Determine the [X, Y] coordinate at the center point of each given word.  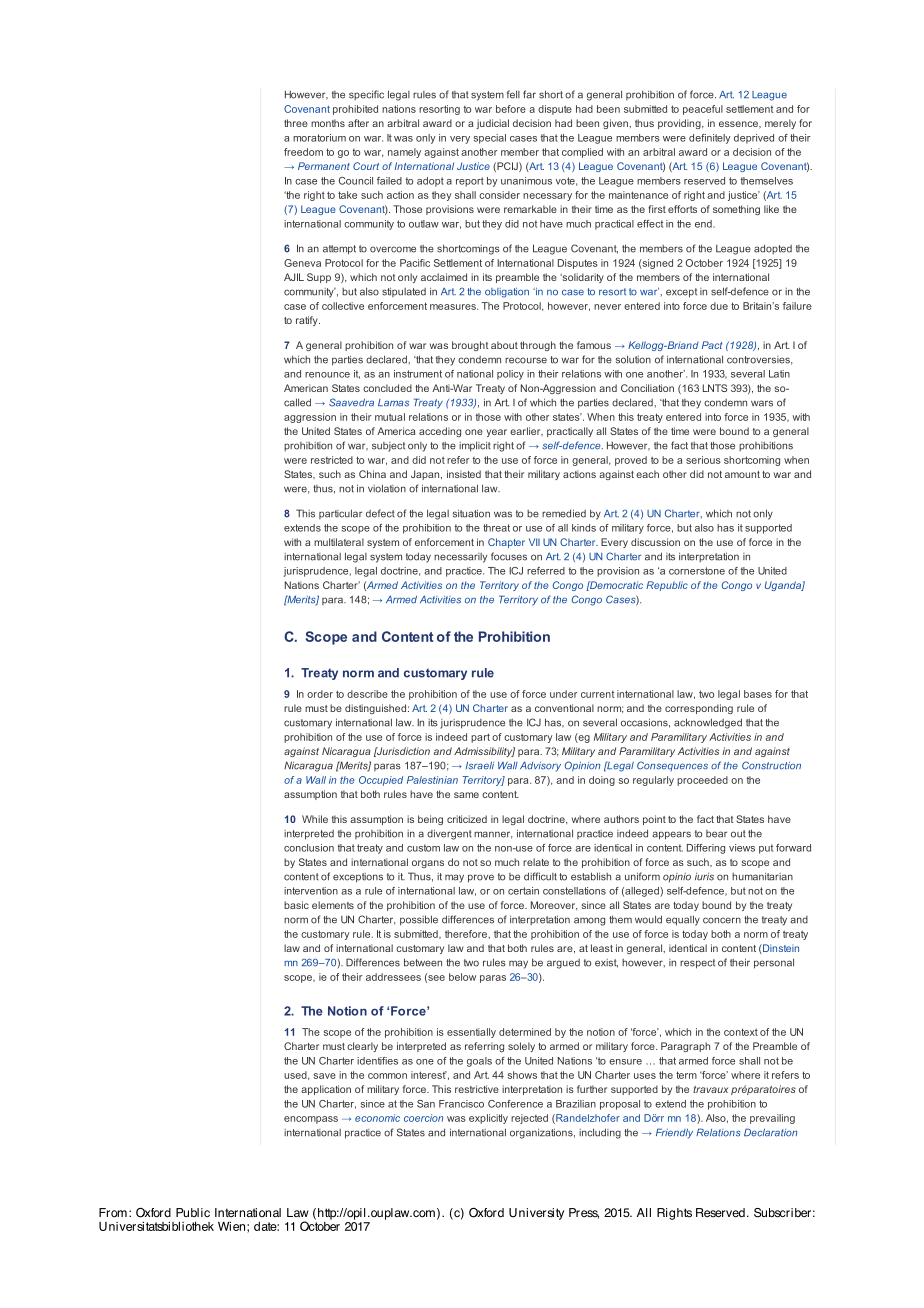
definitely [710, 139]
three [296, 123]
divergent [449, 834]
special [490, 139]
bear [716, 834]
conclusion [309, 848]
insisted [464, 474]
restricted [332, 460]
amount [742, 474]
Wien [231, 1226]
